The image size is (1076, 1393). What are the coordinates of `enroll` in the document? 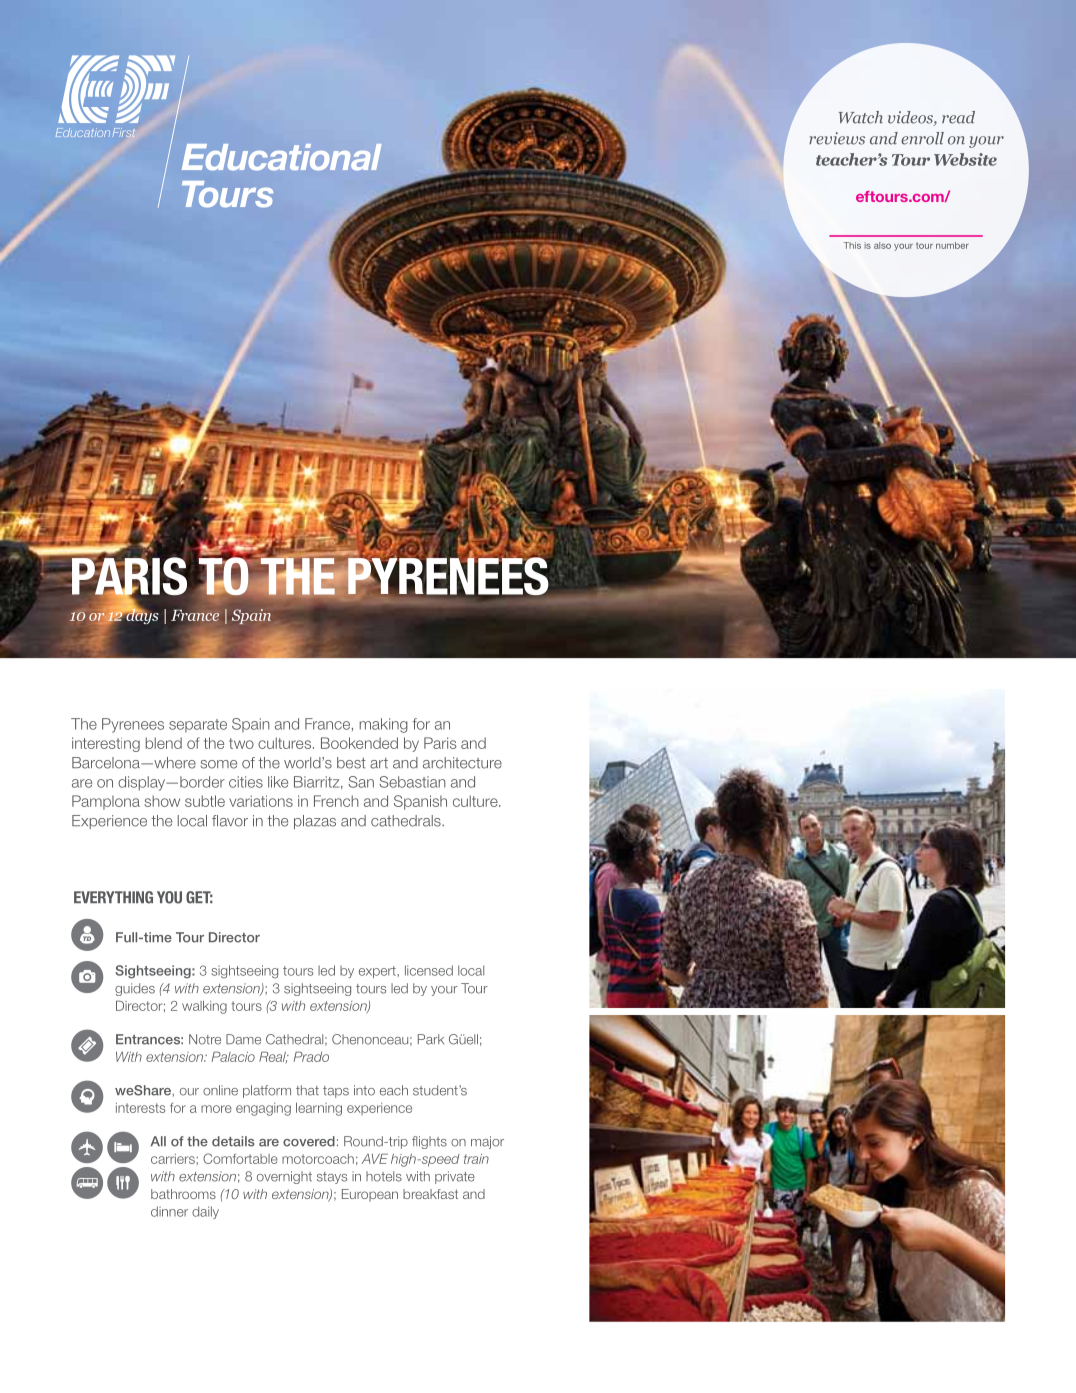 It's located at (922, 138).
